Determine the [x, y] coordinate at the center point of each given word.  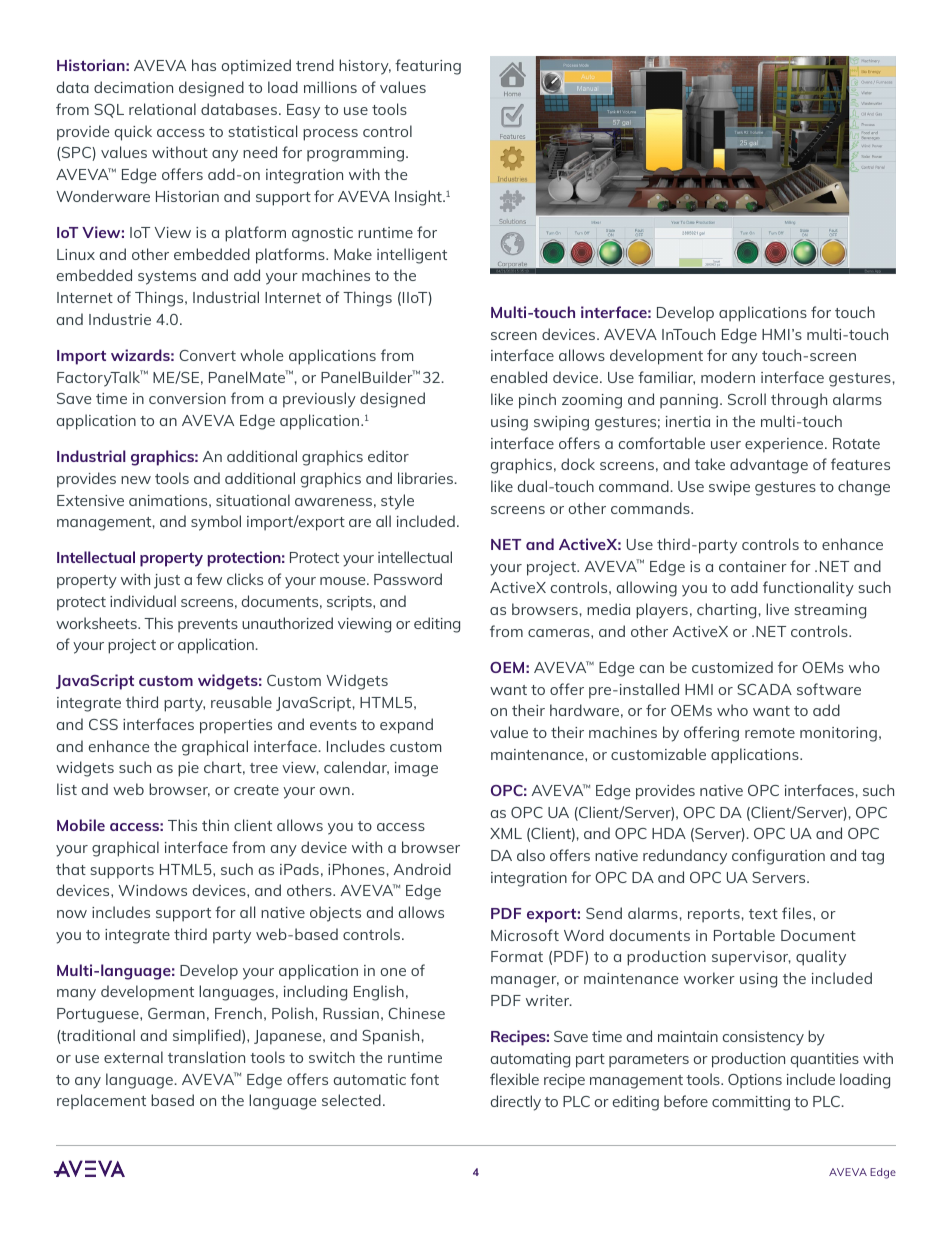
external [133, 1057]
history [365, 67]
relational [162, 109]
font [424, 1079]
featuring [428, 67]
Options [755, 1081]
